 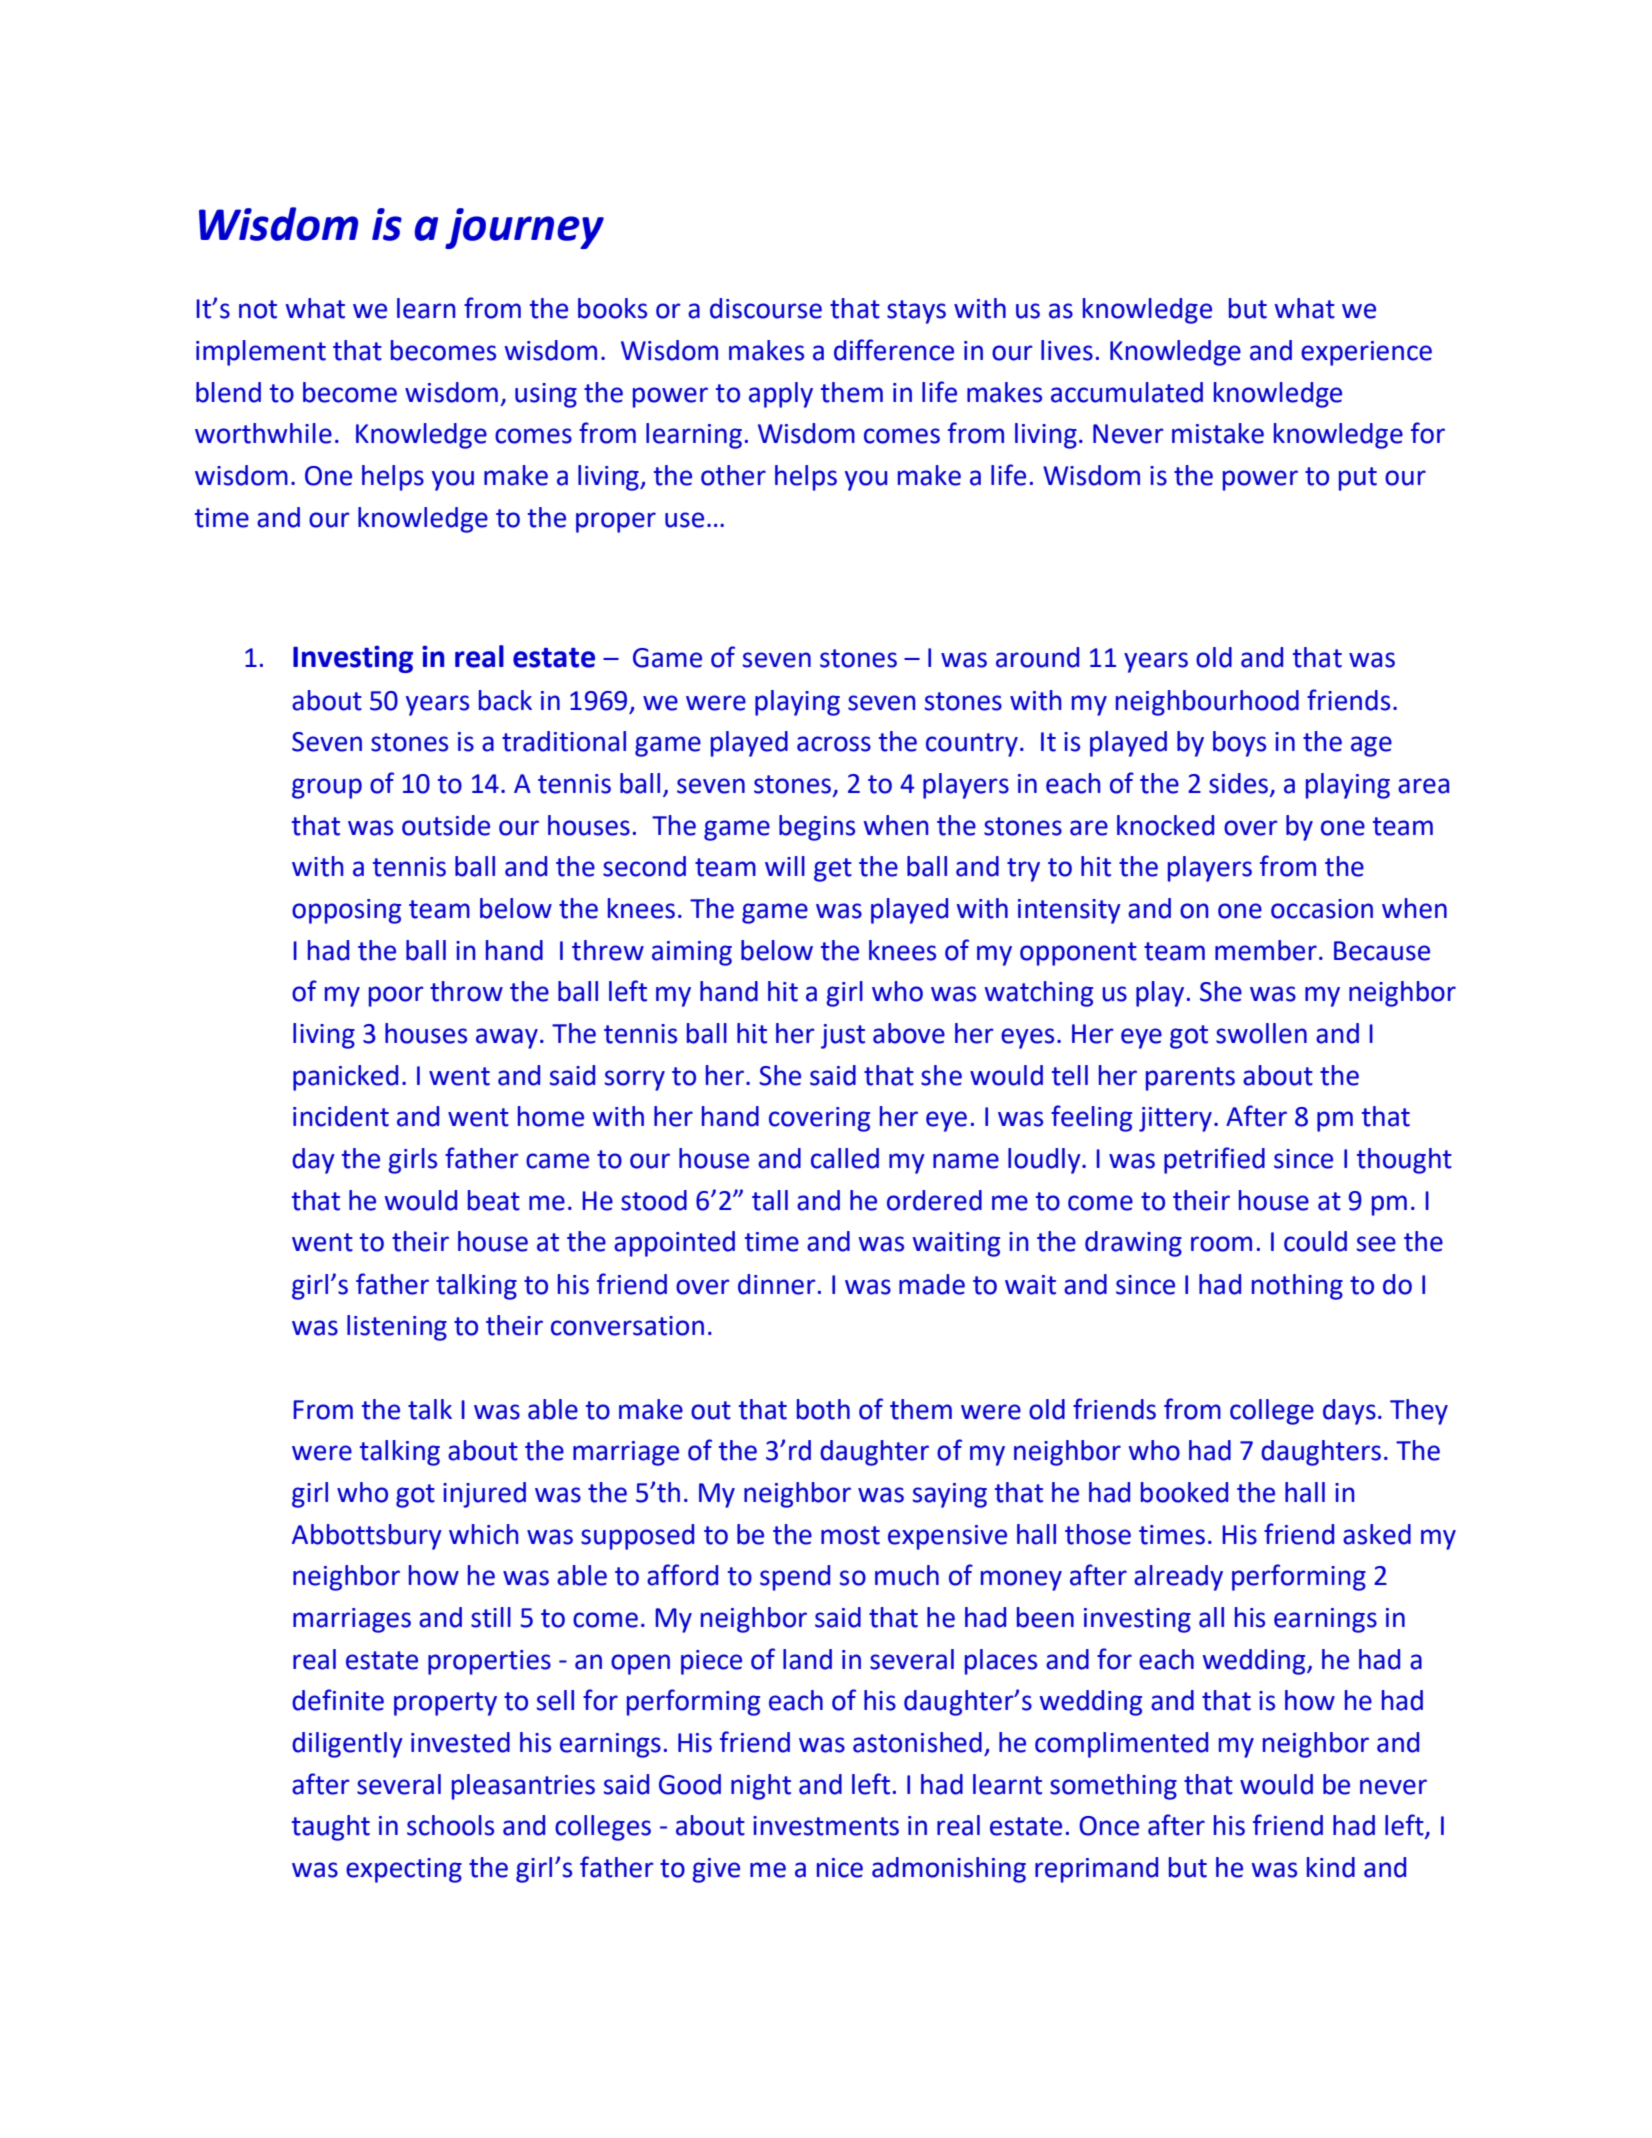 What do you see at coordinates (345, 1078) in the page?
I see `panicked` at bounding box center [345, 1078].
